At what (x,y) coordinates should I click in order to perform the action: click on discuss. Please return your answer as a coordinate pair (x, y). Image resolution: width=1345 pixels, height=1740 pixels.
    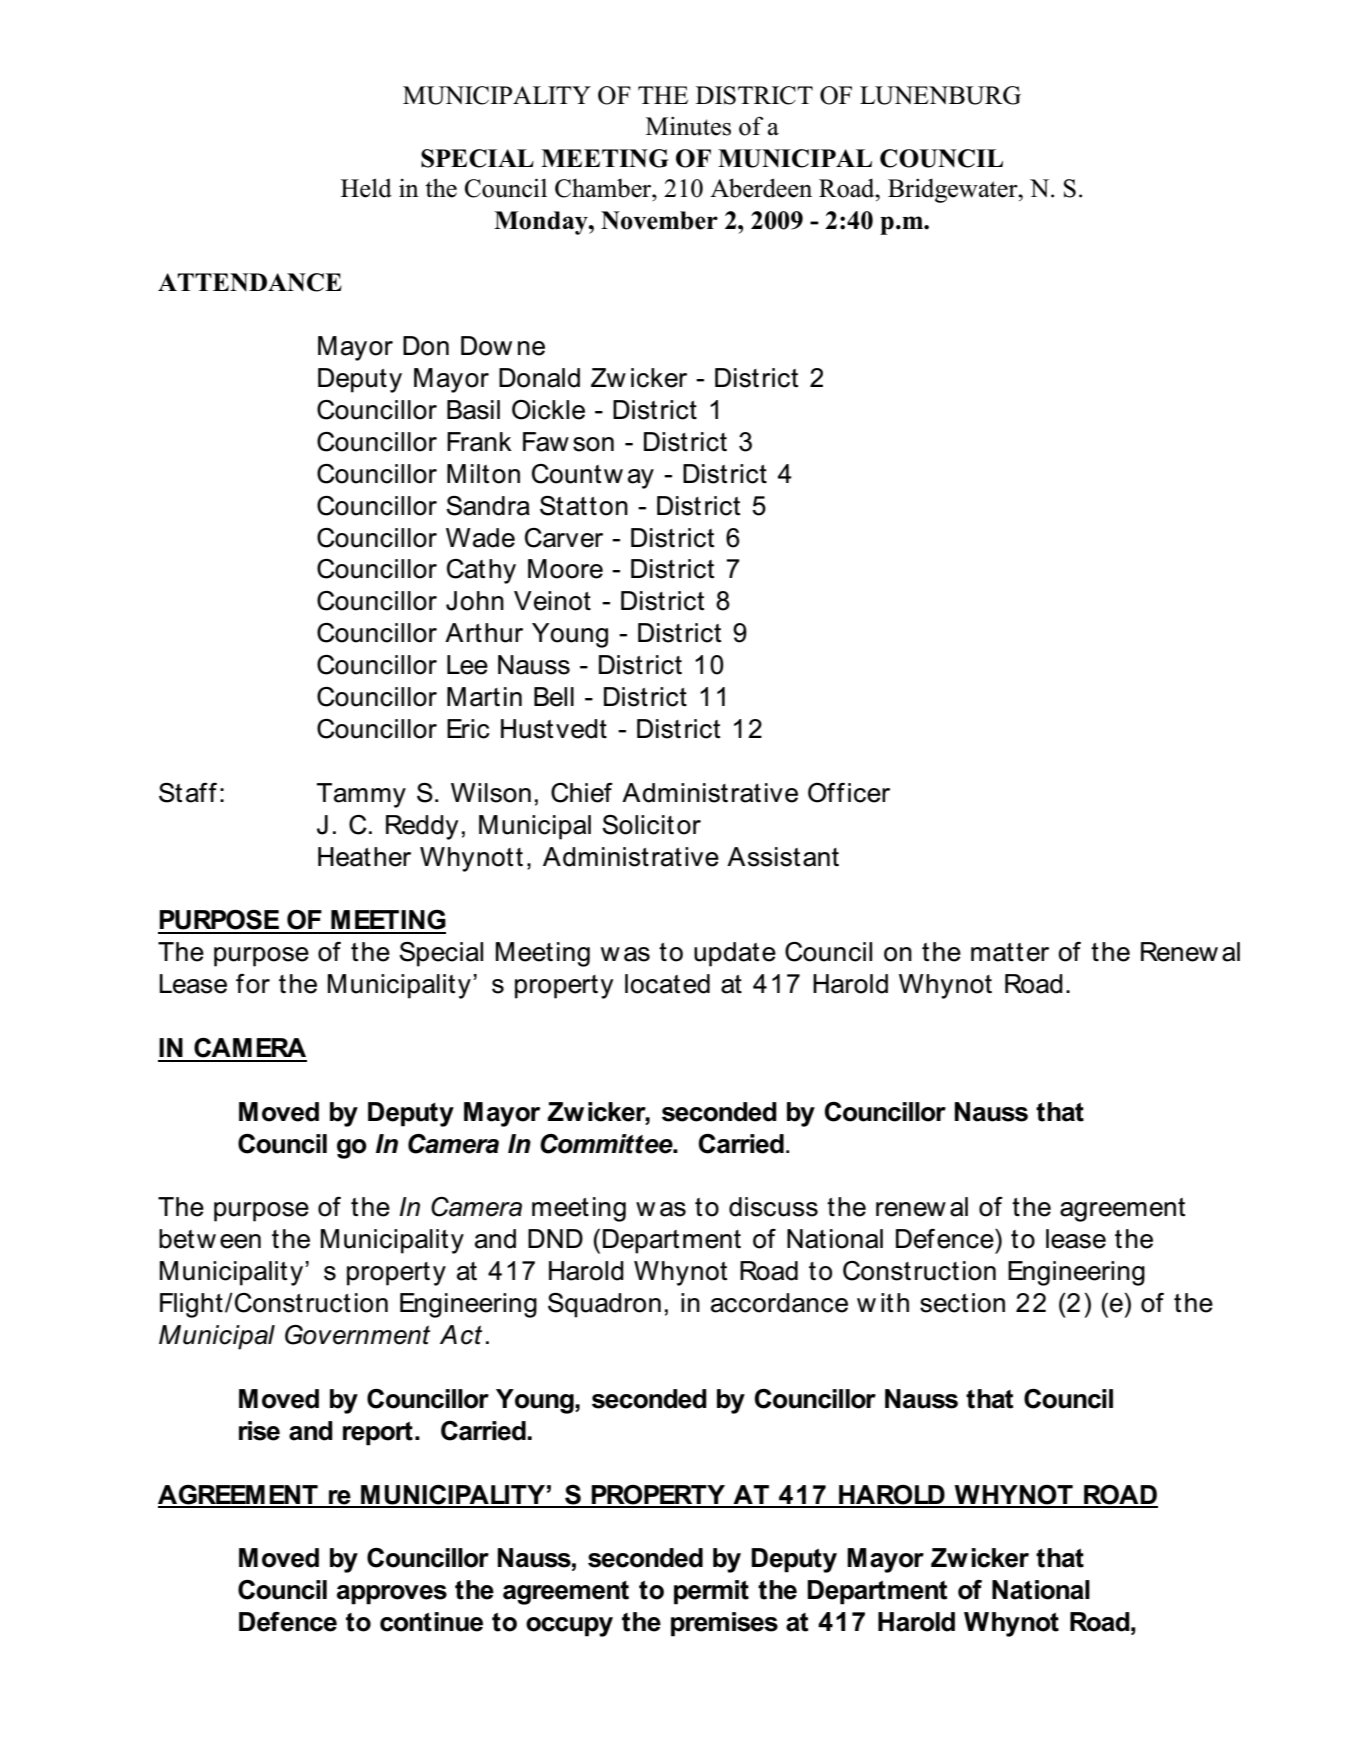
    Looking at the image, I should click on (773, 1207).
